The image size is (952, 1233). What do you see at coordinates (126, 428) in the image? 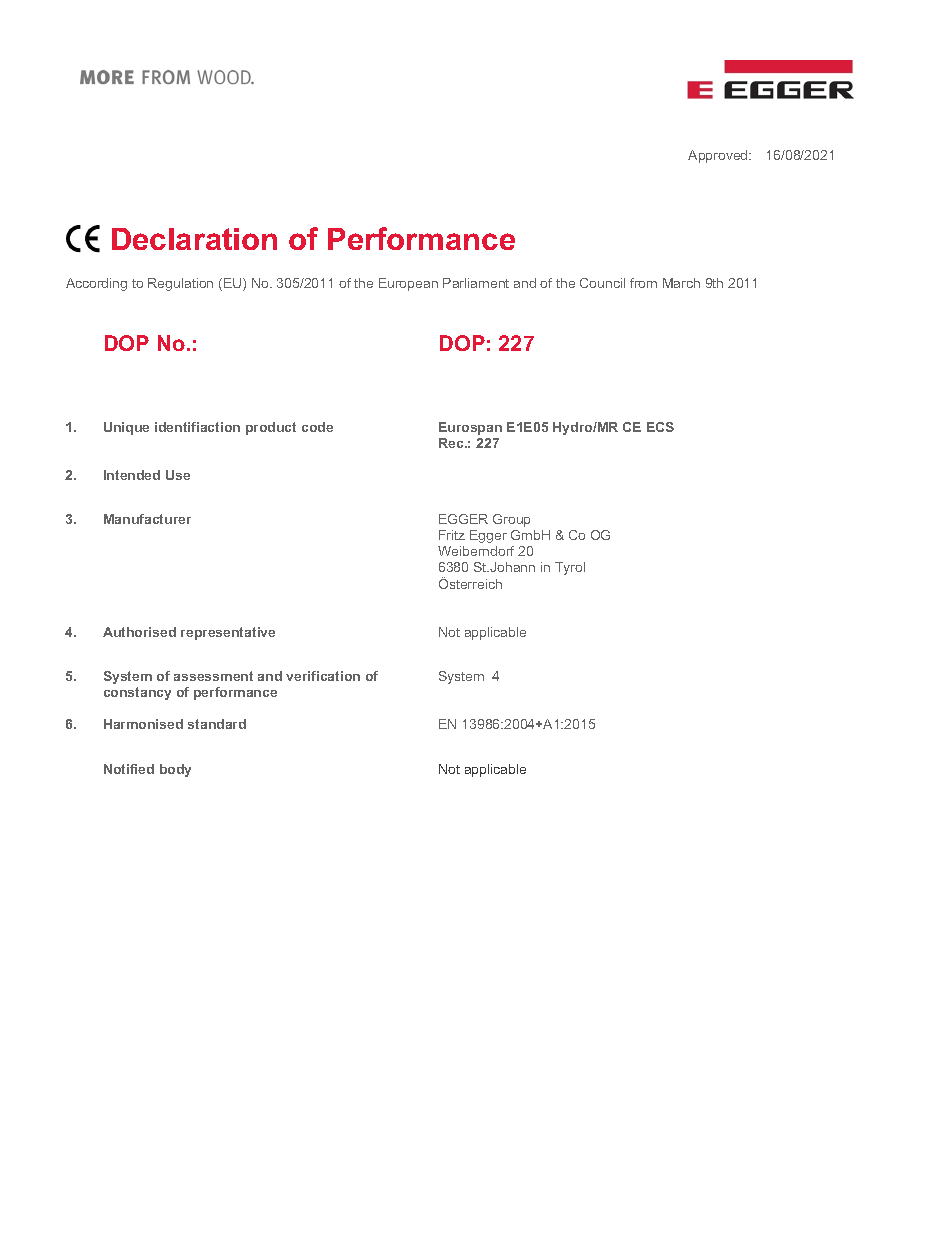
I see `Unique` at bounding box center [126, 428].
